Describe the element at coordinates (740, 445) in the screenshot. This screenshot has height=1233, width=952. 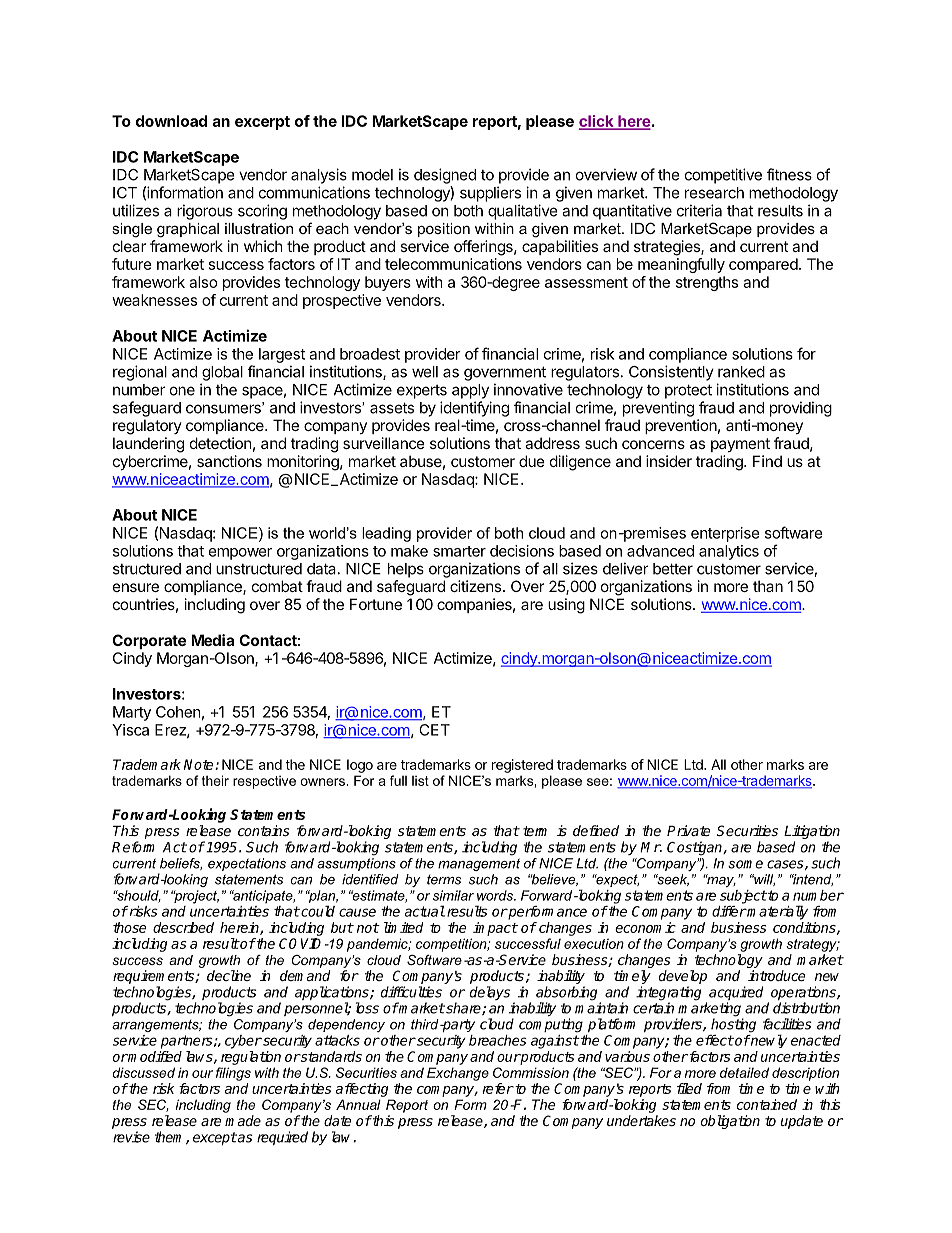
I see `payment` at that location.
